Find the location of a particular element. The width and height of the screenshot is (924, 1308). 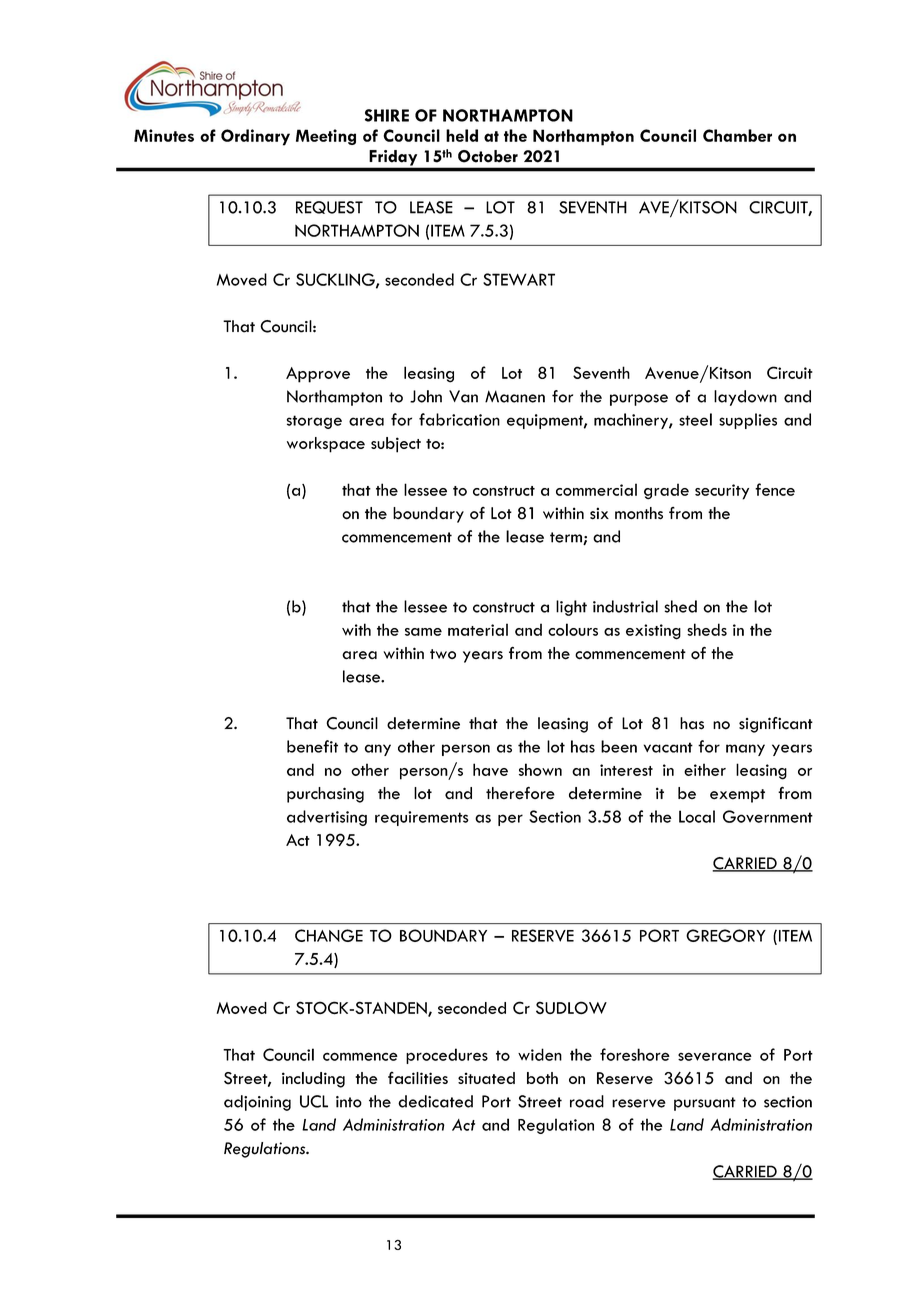

fabrication is located at coordinates (459, 419).
